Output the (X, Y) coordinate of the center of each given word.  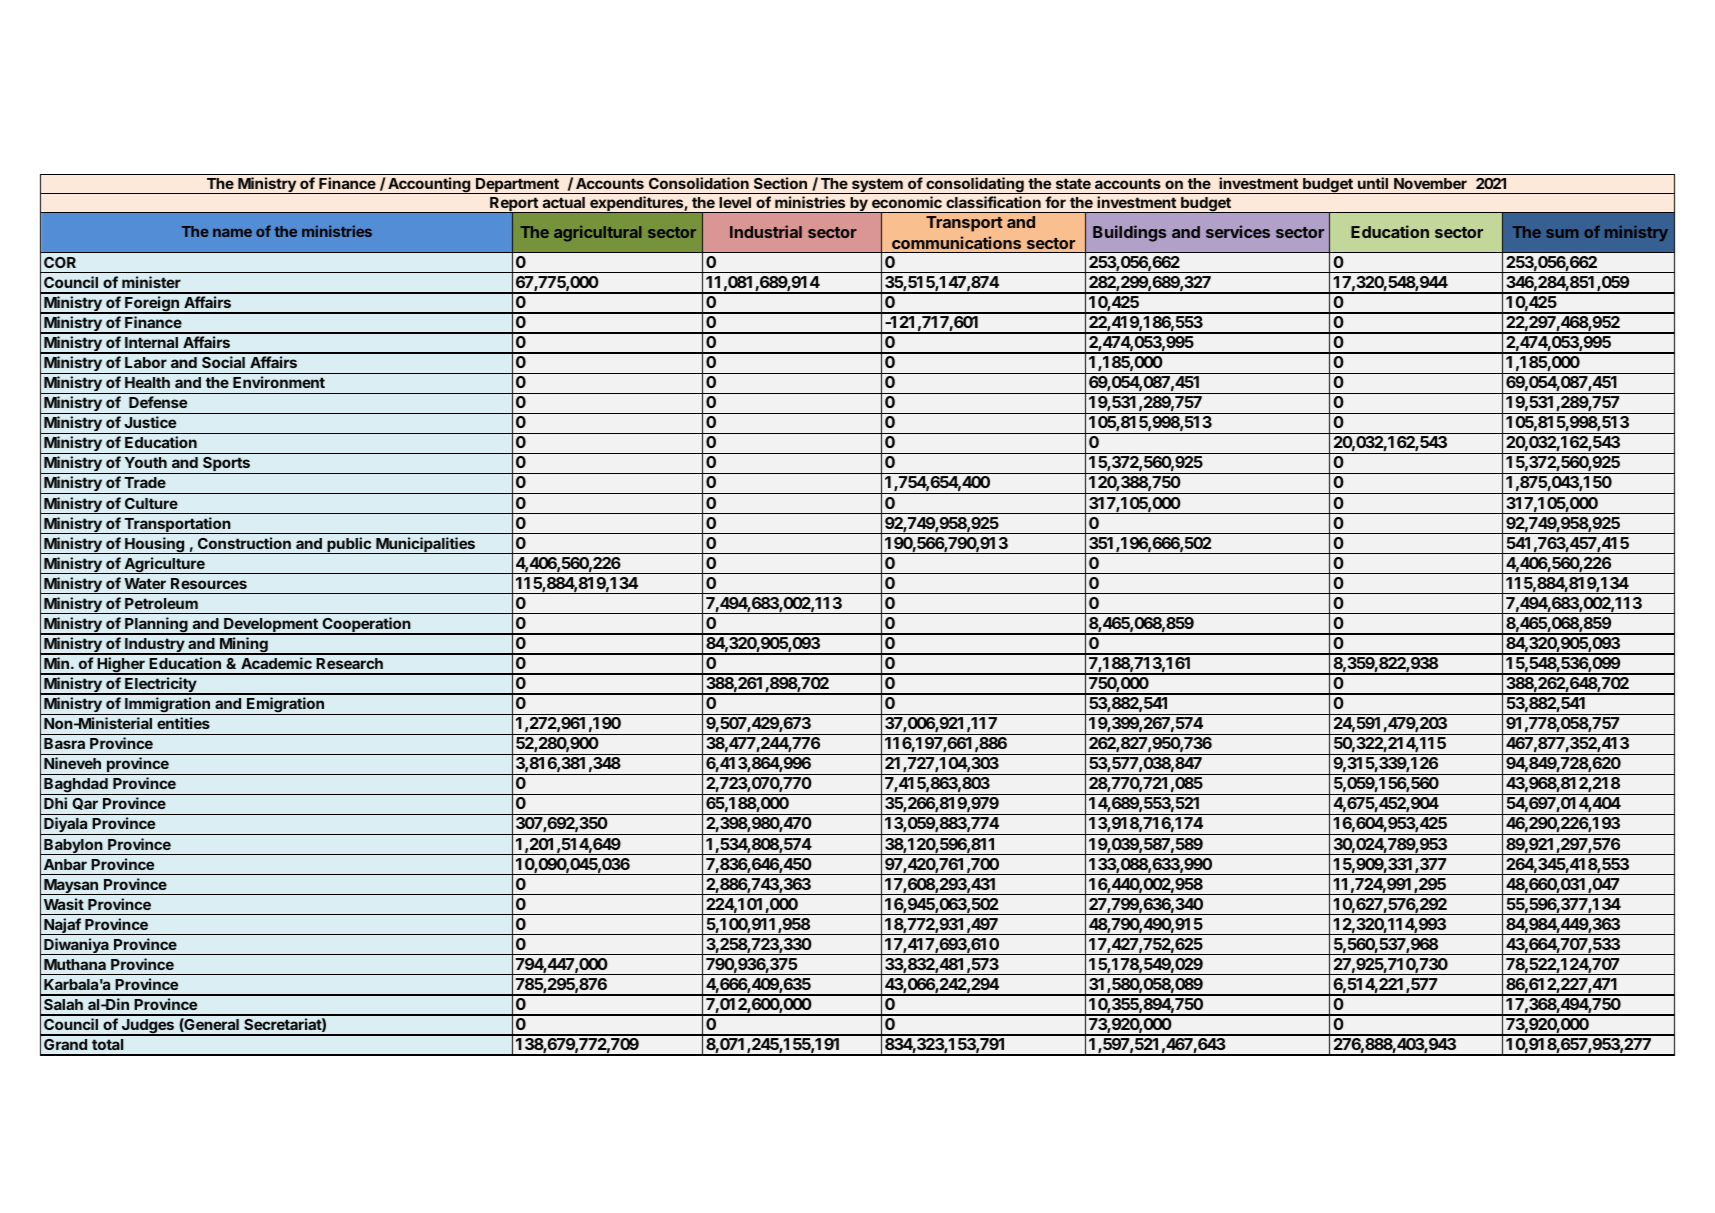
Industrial (766, 231)
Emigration (285, 706)
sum (1562, 233)
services (1238, 231)
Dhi (55, 803)
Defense (158, 402)
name (232, 232)
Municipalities (426, 545)
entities (183, 723)
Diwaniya (76, 946)
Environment (279, 382)
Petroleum (161, 603)
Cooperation (366, 626)
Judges (148, 1027)
